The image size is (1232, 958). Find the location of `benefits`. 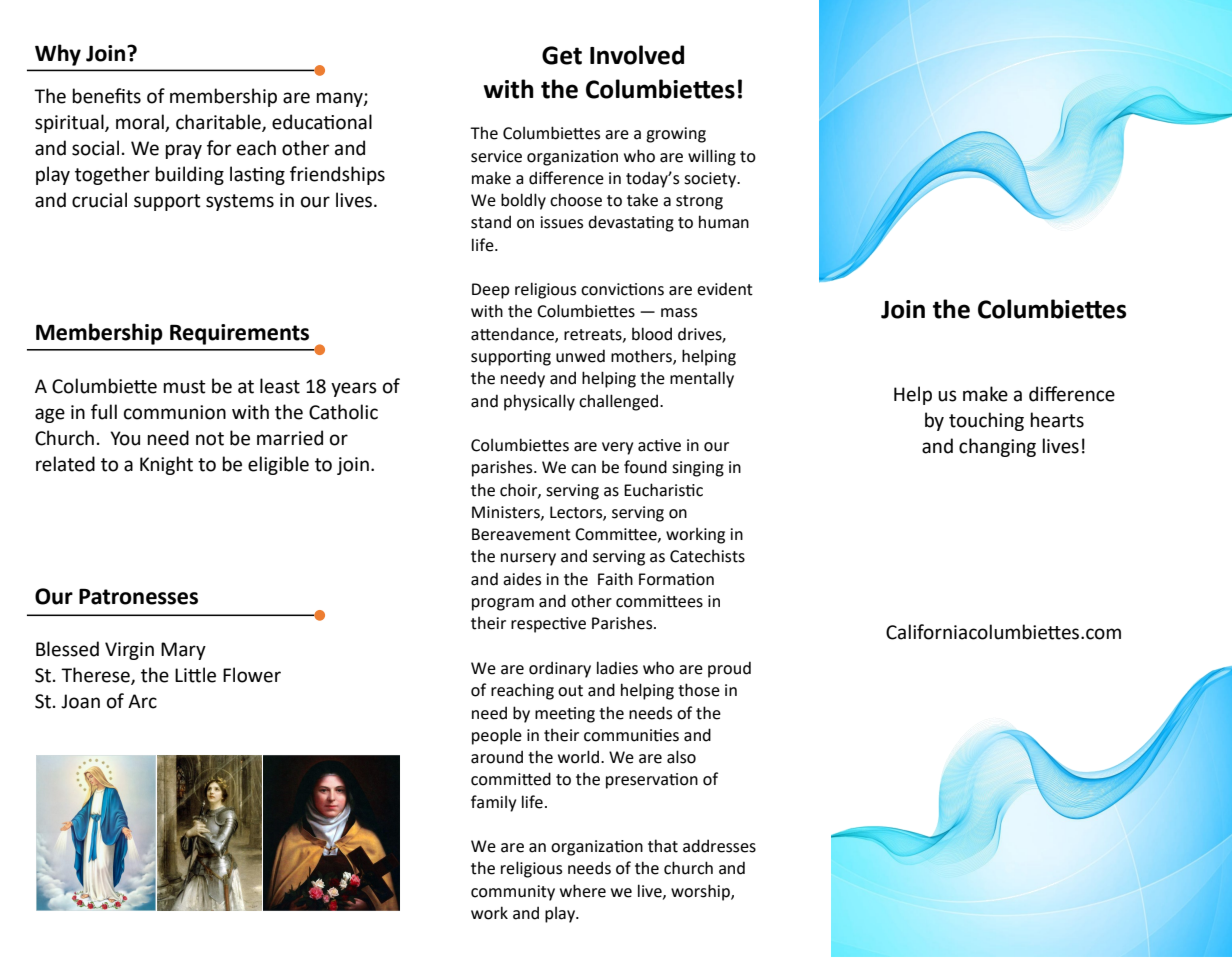

benefits is located at coordinates (106, 96).
